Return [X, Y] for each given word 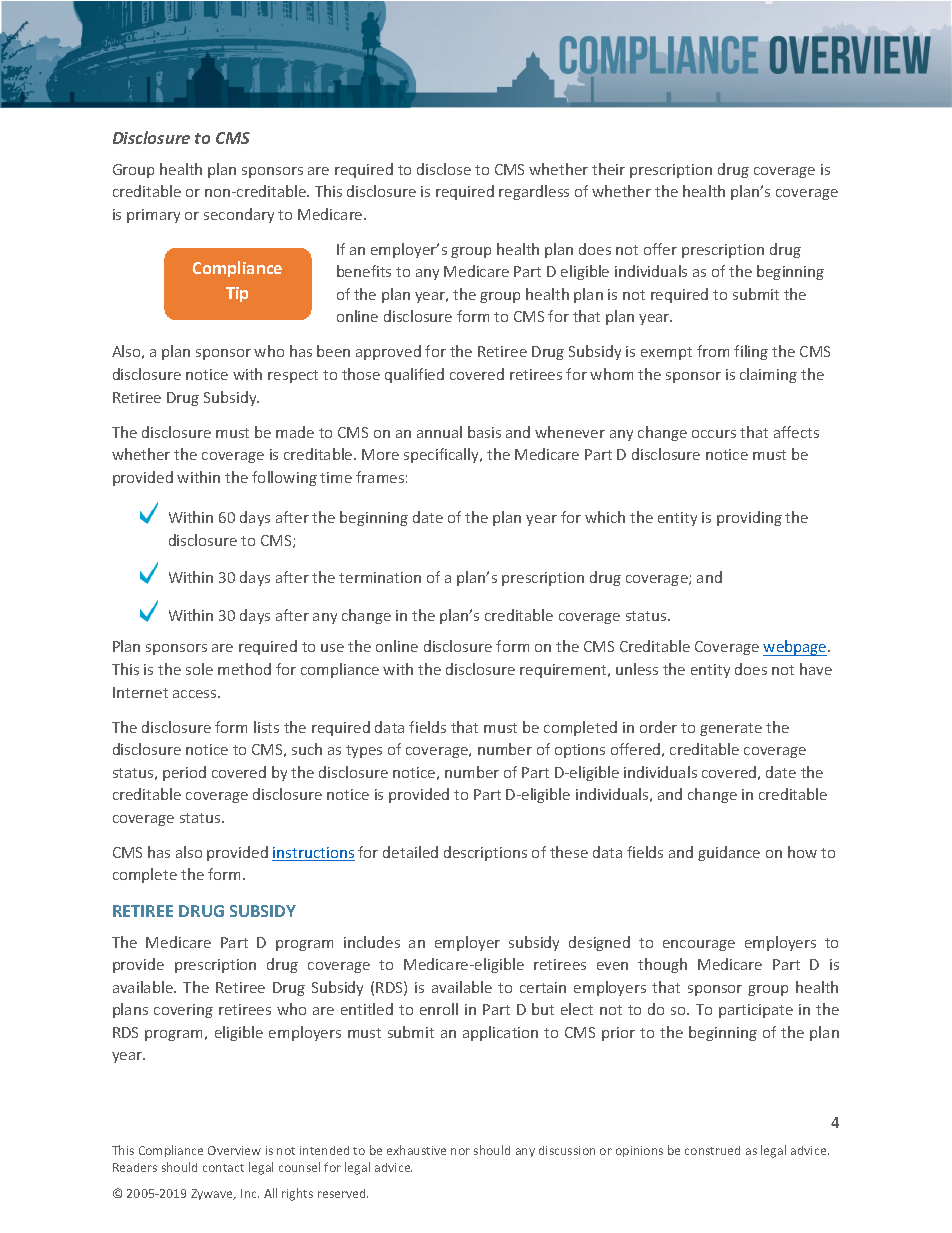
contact [223, 1168]
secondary [239, 215]
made [295, 432]
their [608, 169]
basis [484, 432]
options [580, 751]
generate [731, 729]
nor [460, 1151]
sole [199, 669]
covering [183, 1011]
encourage [699, 945]
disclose [444, 169]
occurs [714, 434]
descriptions [485, 853]
